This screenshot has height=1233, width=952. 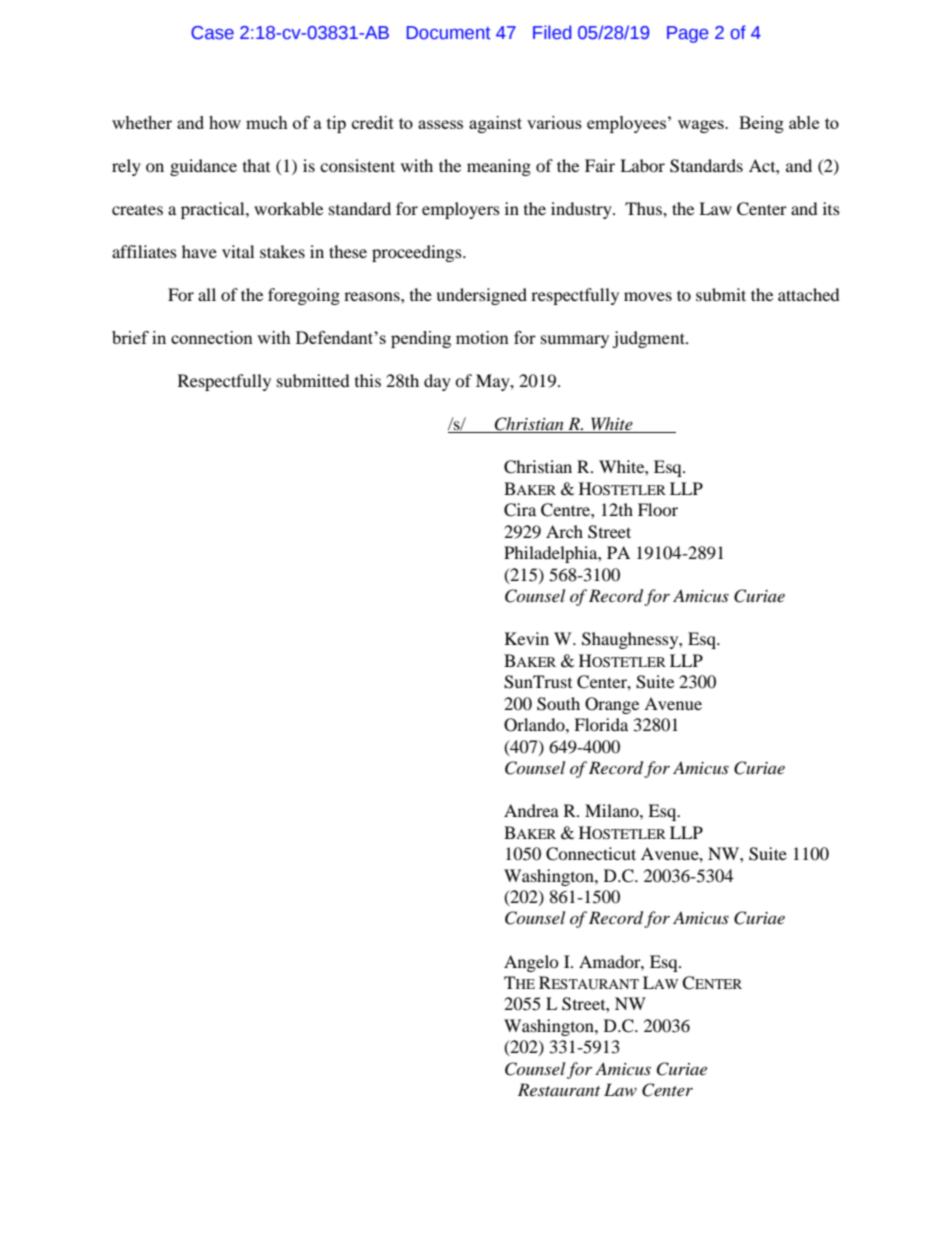 I want to click on Case, so click(x=212, y=33).
